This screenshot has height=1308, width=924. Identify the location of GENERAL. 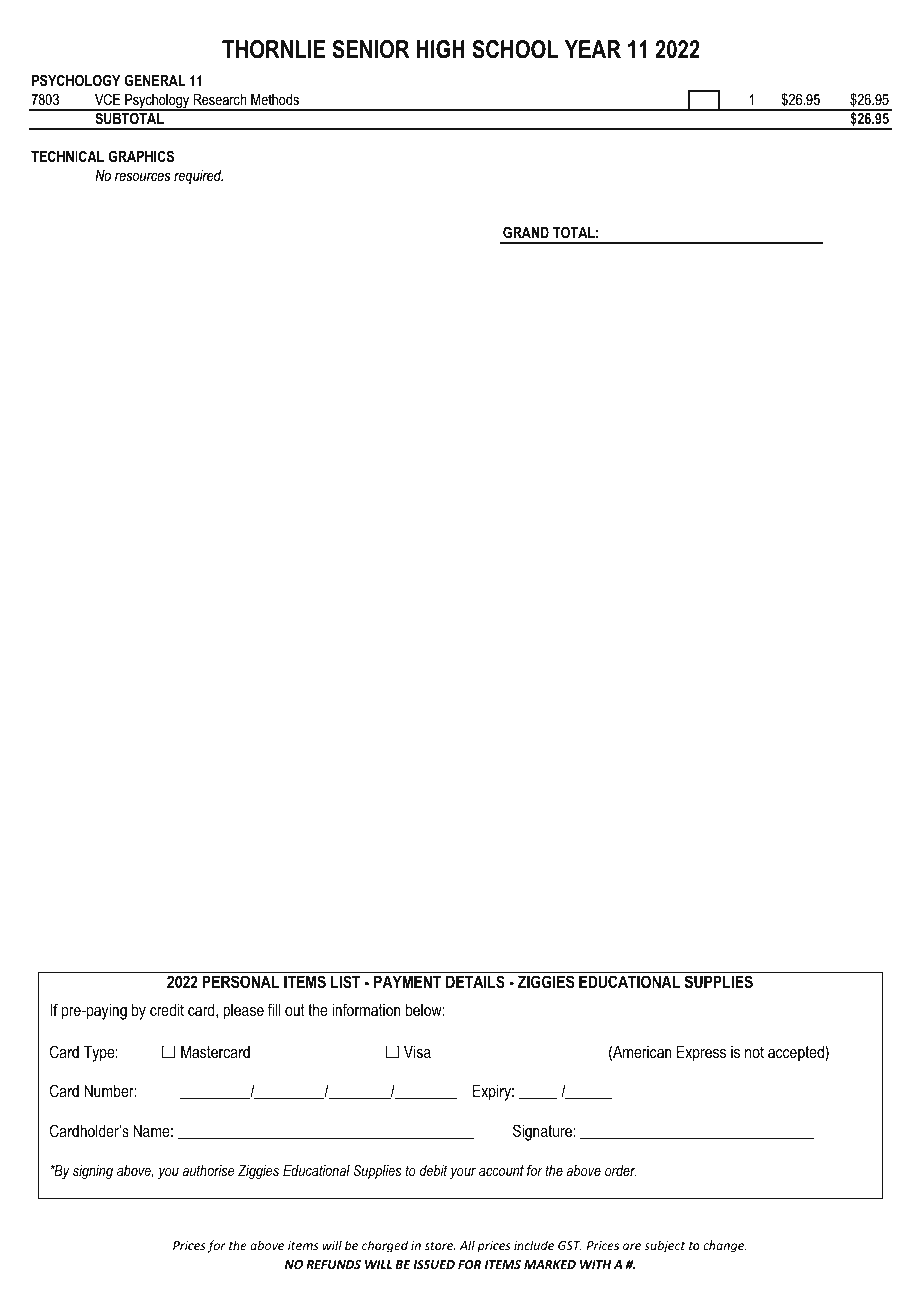
(155, 80).
